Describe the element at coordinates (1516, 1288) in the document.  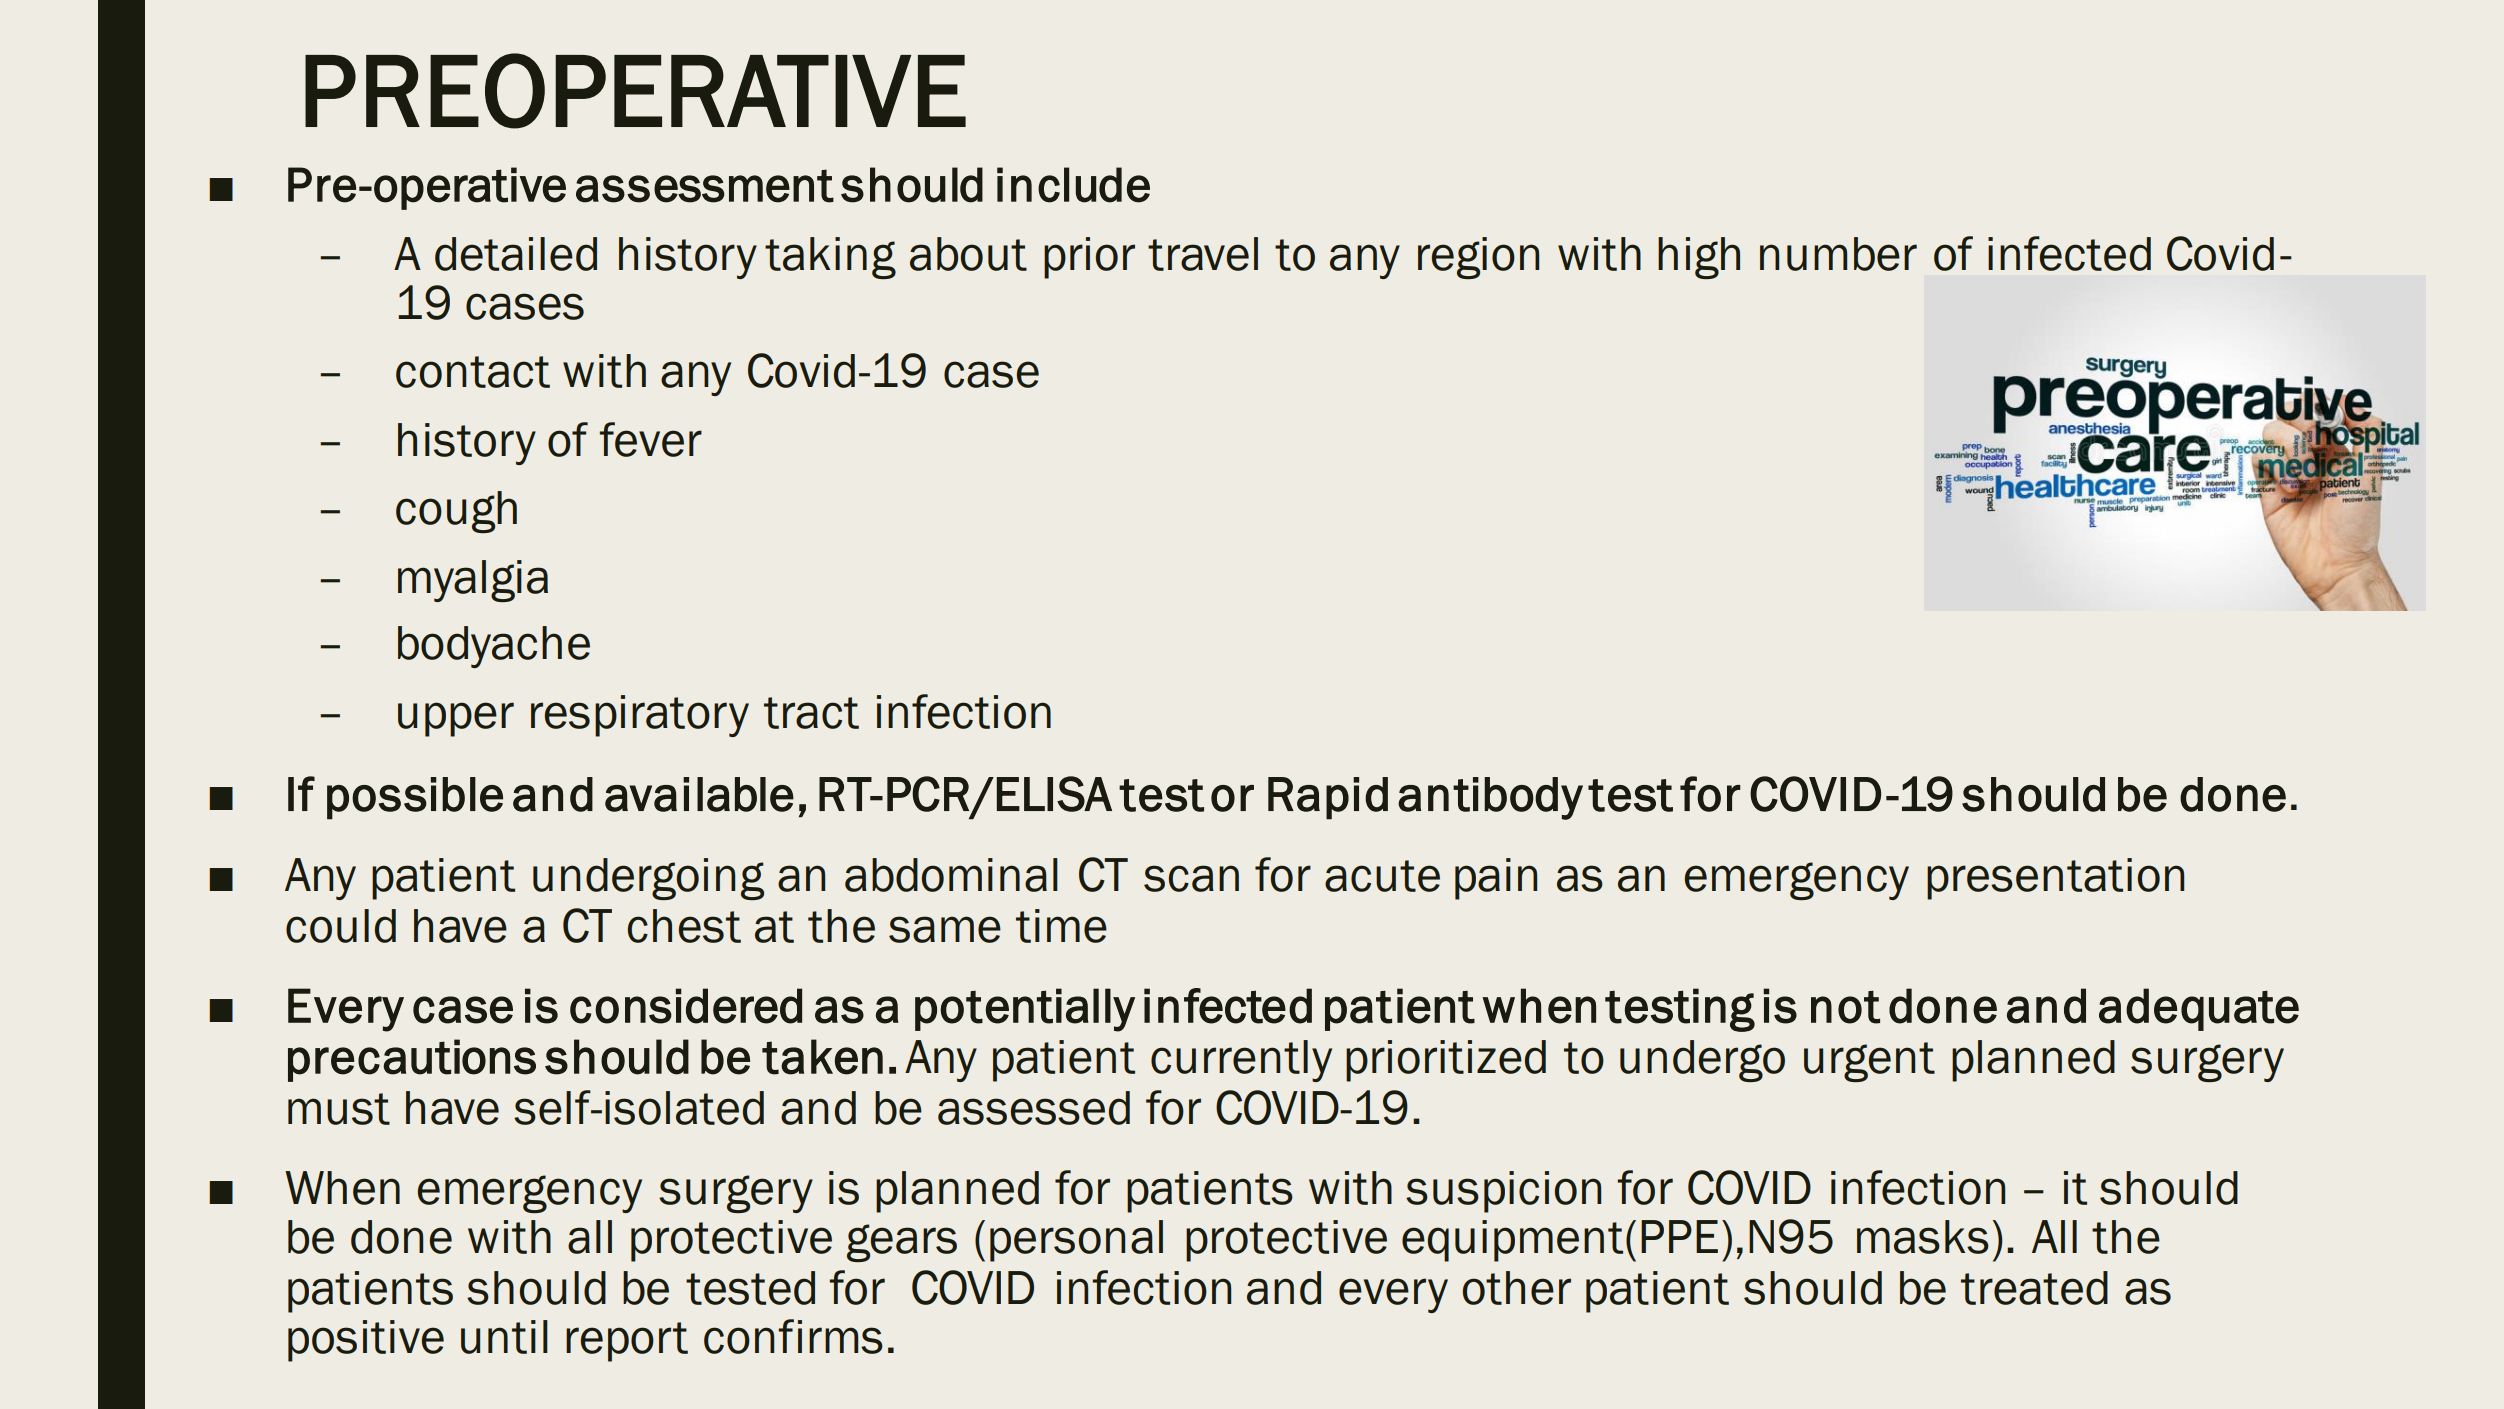
I see `other` at that location.
